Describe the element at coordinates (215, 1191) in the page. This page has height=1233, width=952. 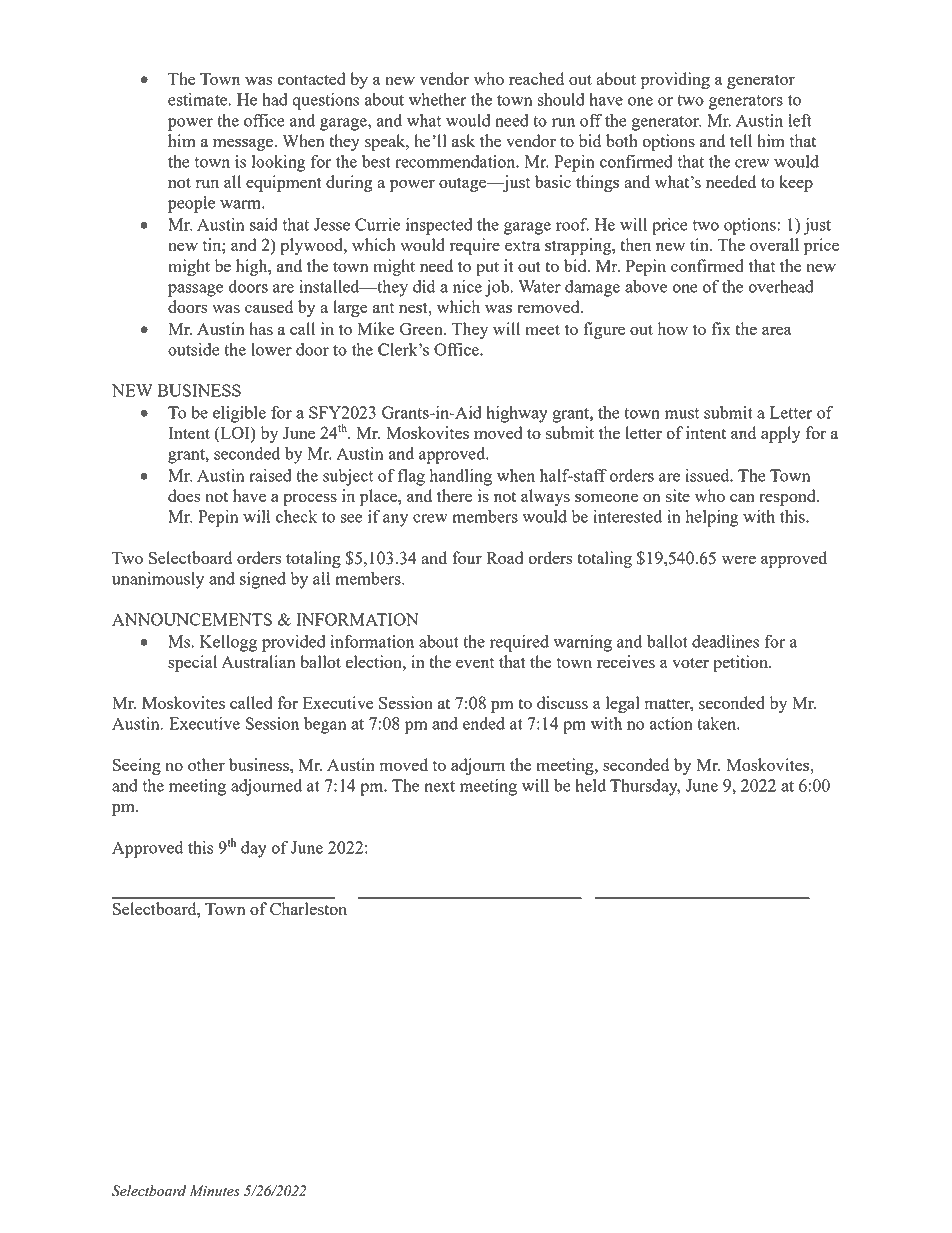
I see `Minutes` at that location.
